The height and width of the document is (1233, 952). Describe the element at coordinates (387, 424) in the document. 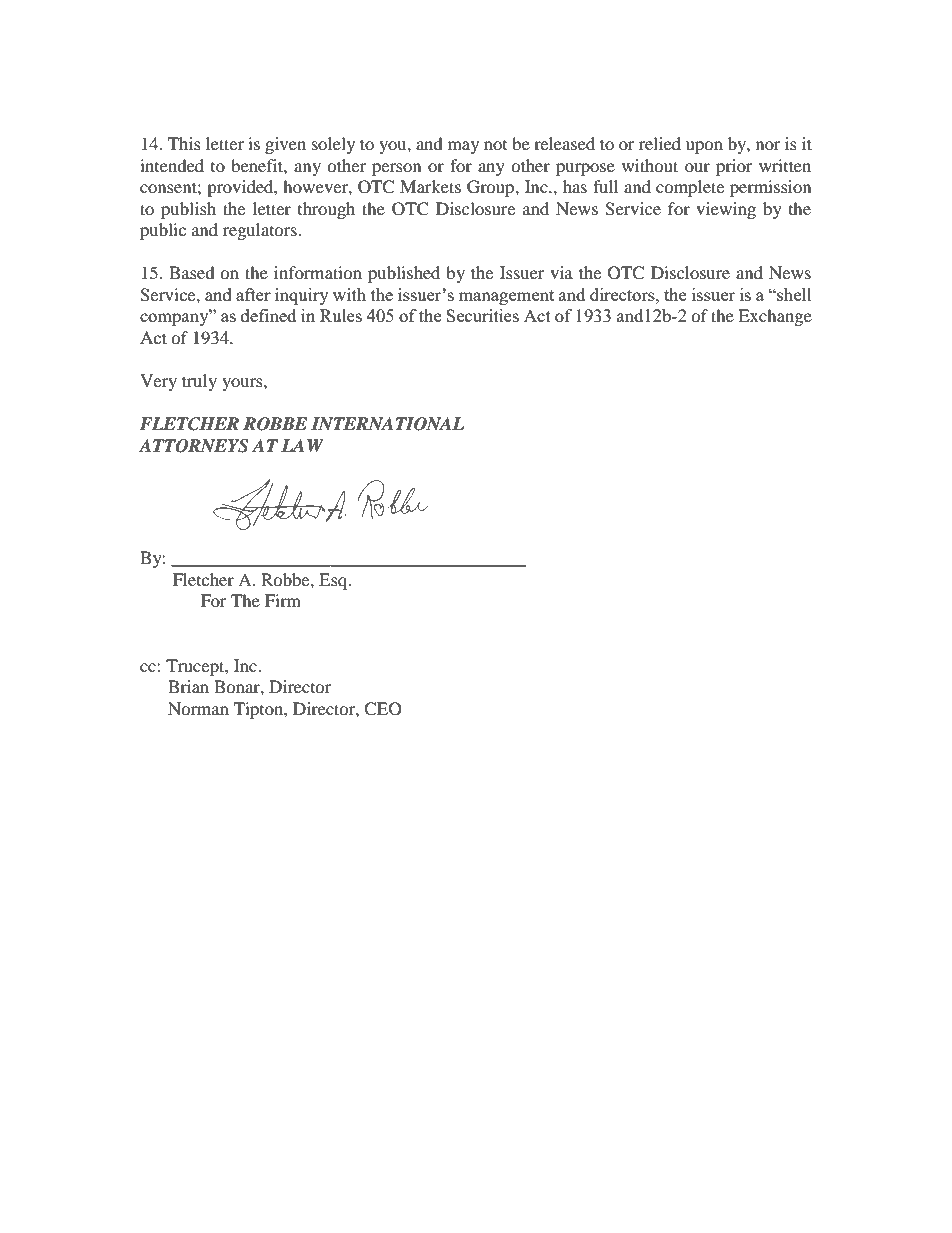

I see `INTERNATIONAL` at that location.
